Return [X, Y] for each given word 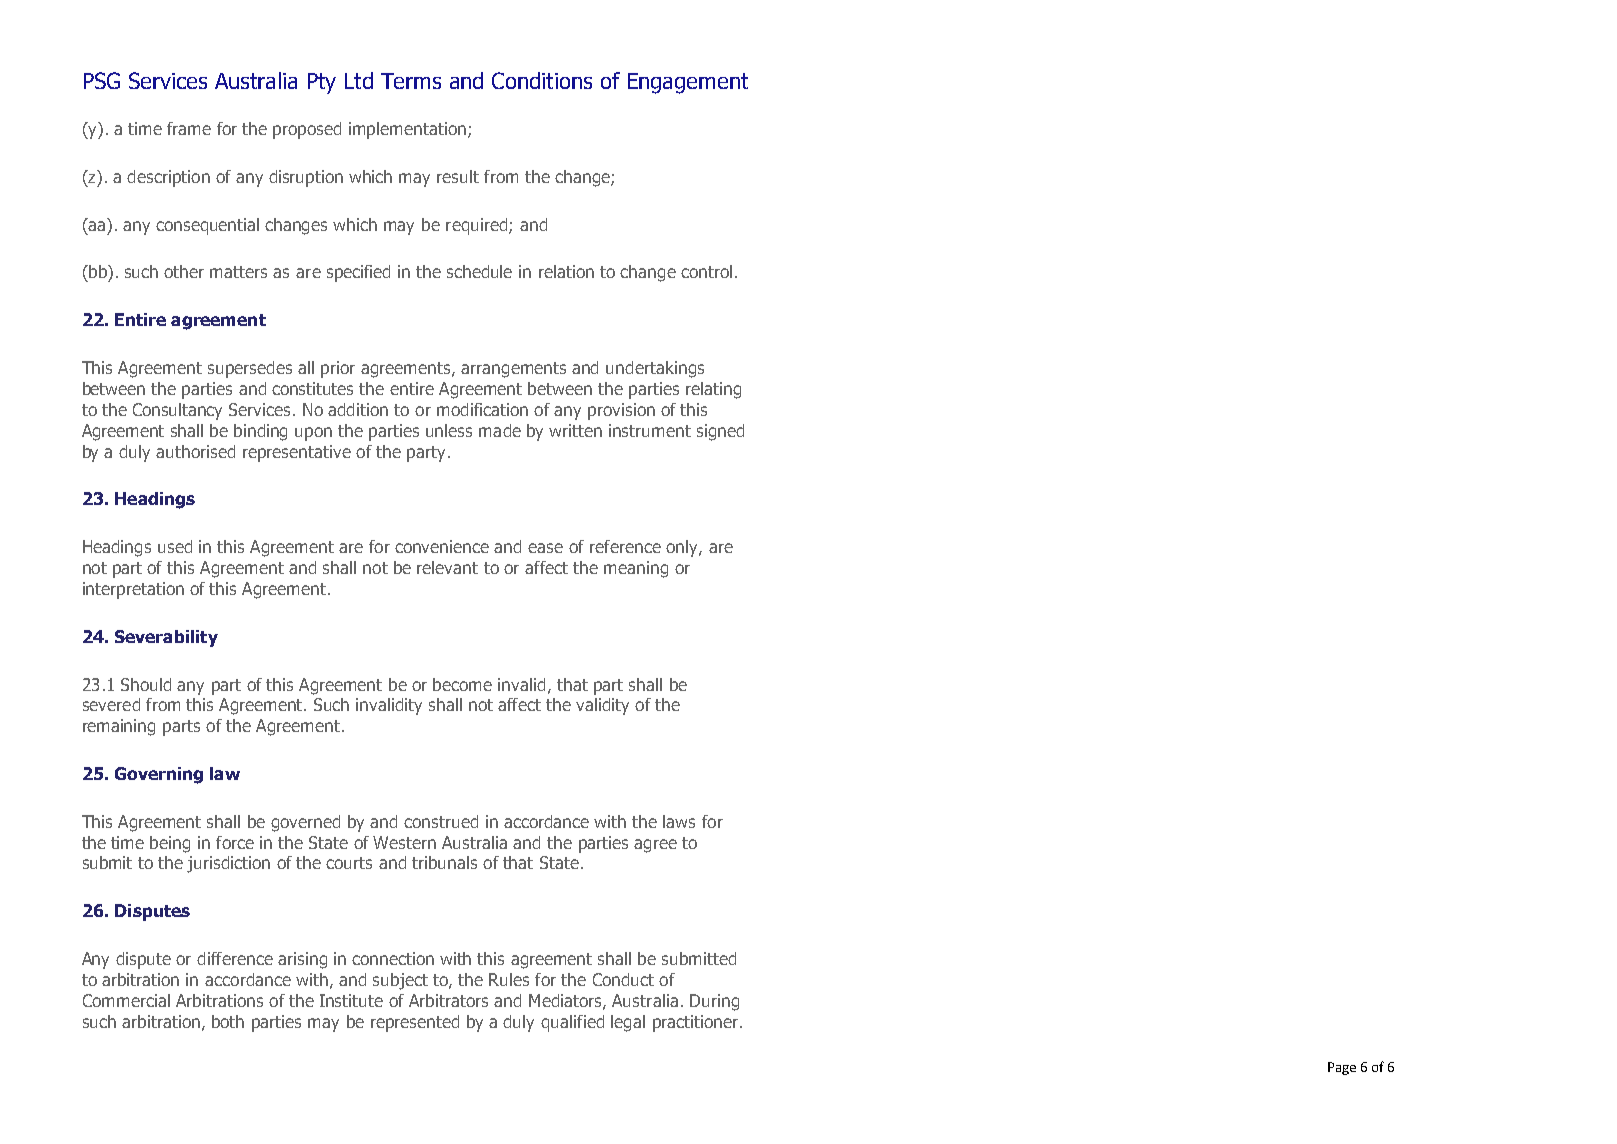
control [706, 271]
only [683, 548]
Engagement [688, 83]
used [175, 546]
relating [713, 390]
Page [1342, 1068]
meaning [636, 569]
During [714, 1002]
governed [305, 823]
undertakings [655, 369]
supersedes [250, 369]
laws [679, 821]
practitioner [697, 1023]
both [228, 1021]
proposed [307, 130]
